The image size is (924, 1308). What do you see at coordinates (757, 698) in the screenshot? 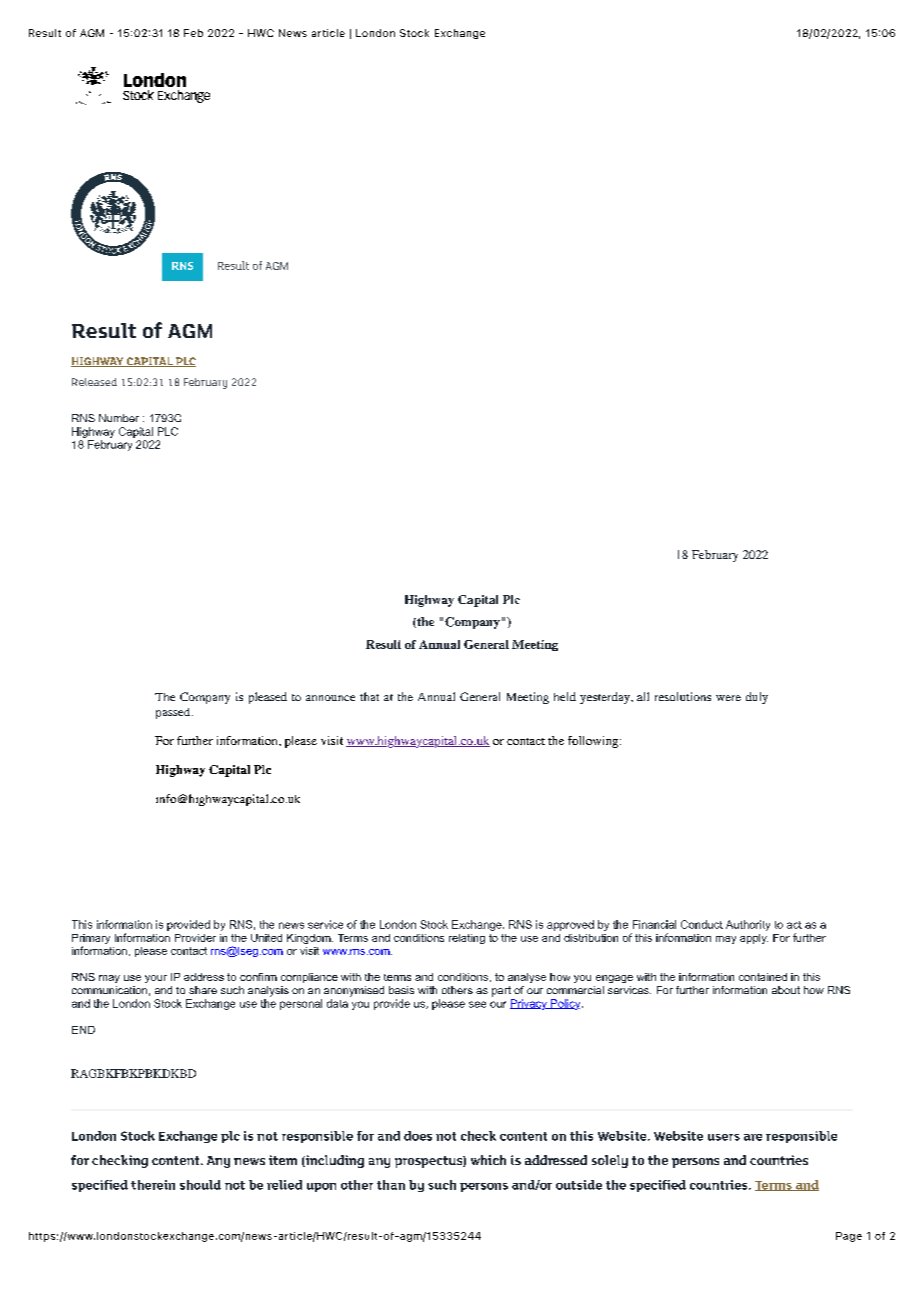
I see `duly` at bounding box center [757, 698].
